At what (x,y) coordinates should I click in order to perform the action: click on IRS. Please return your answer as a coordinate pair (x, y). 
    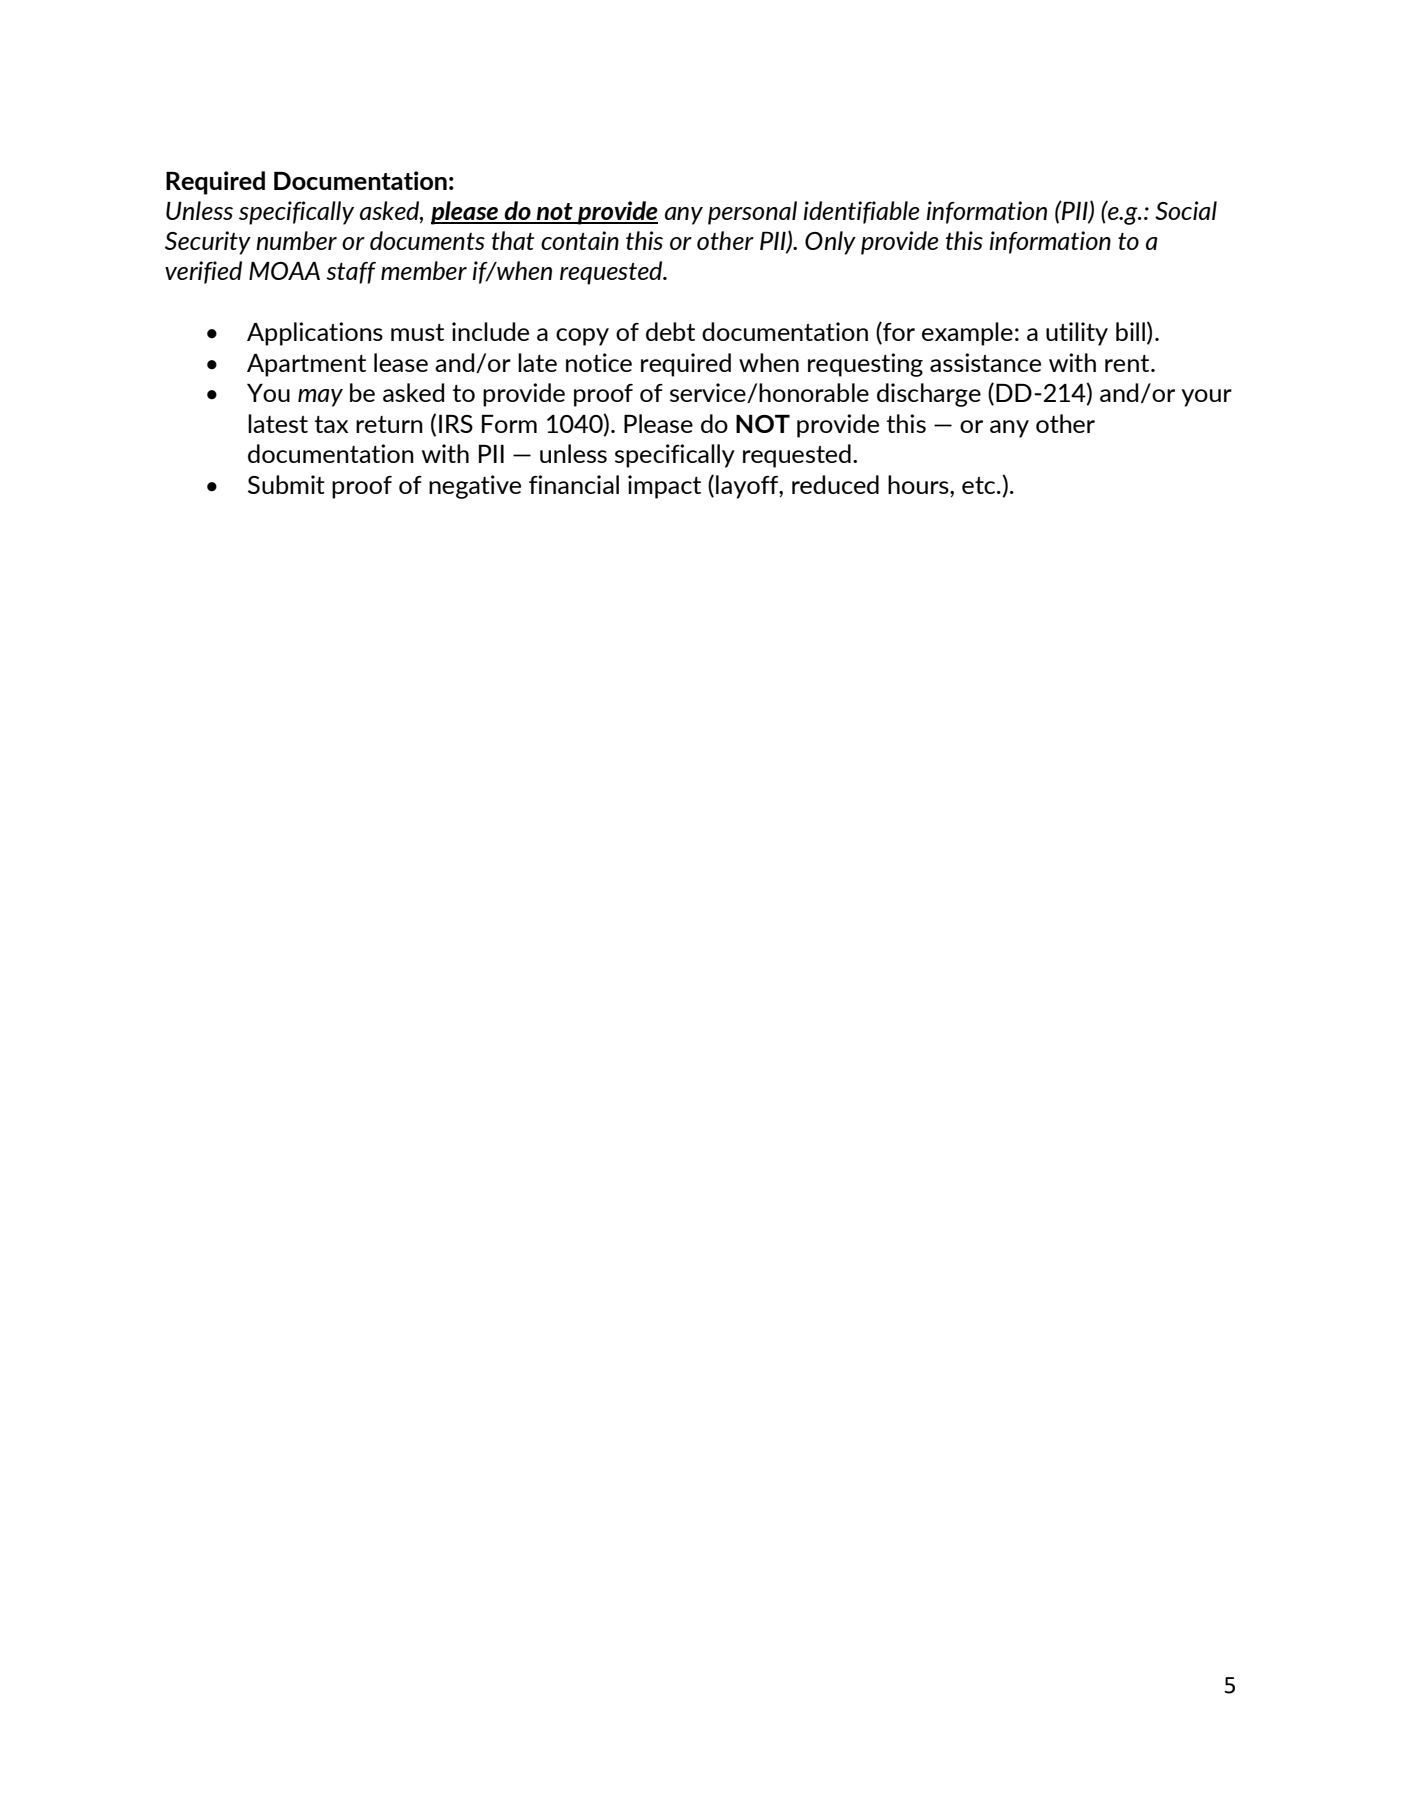
    Looking at the image, I should click on (456, 424).
